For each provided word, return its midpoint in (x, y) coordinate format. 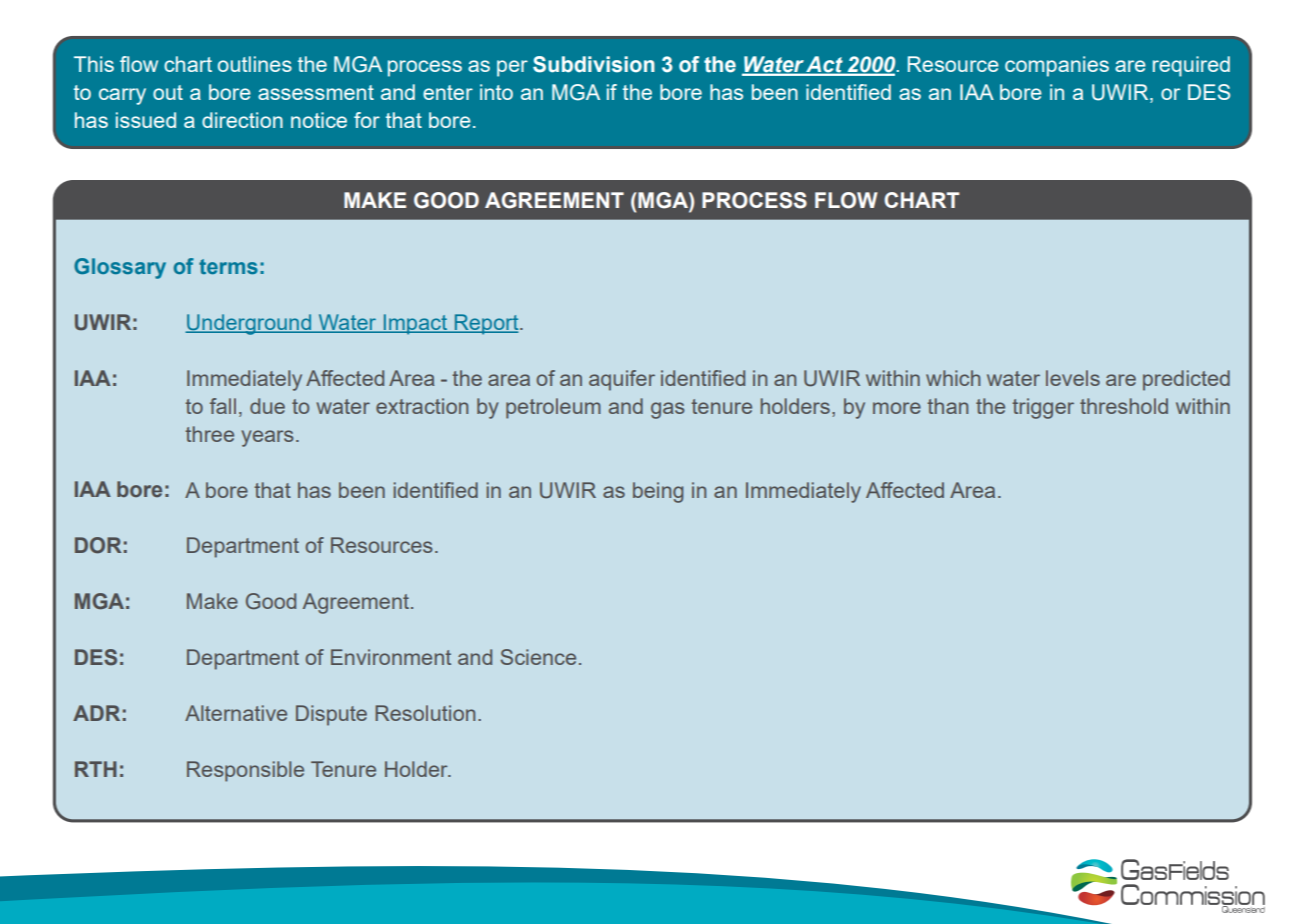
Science (538, 657)
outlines (255, 64)
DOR (98, 545)
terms (228, 266)
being (658, 492)
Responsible (245, 771)
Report (486, 324)
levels (1073, 378)
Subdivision (594, 64)
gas (668, 410)
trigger (1043, 408)
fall (223, 406)
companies (1057, 66)
